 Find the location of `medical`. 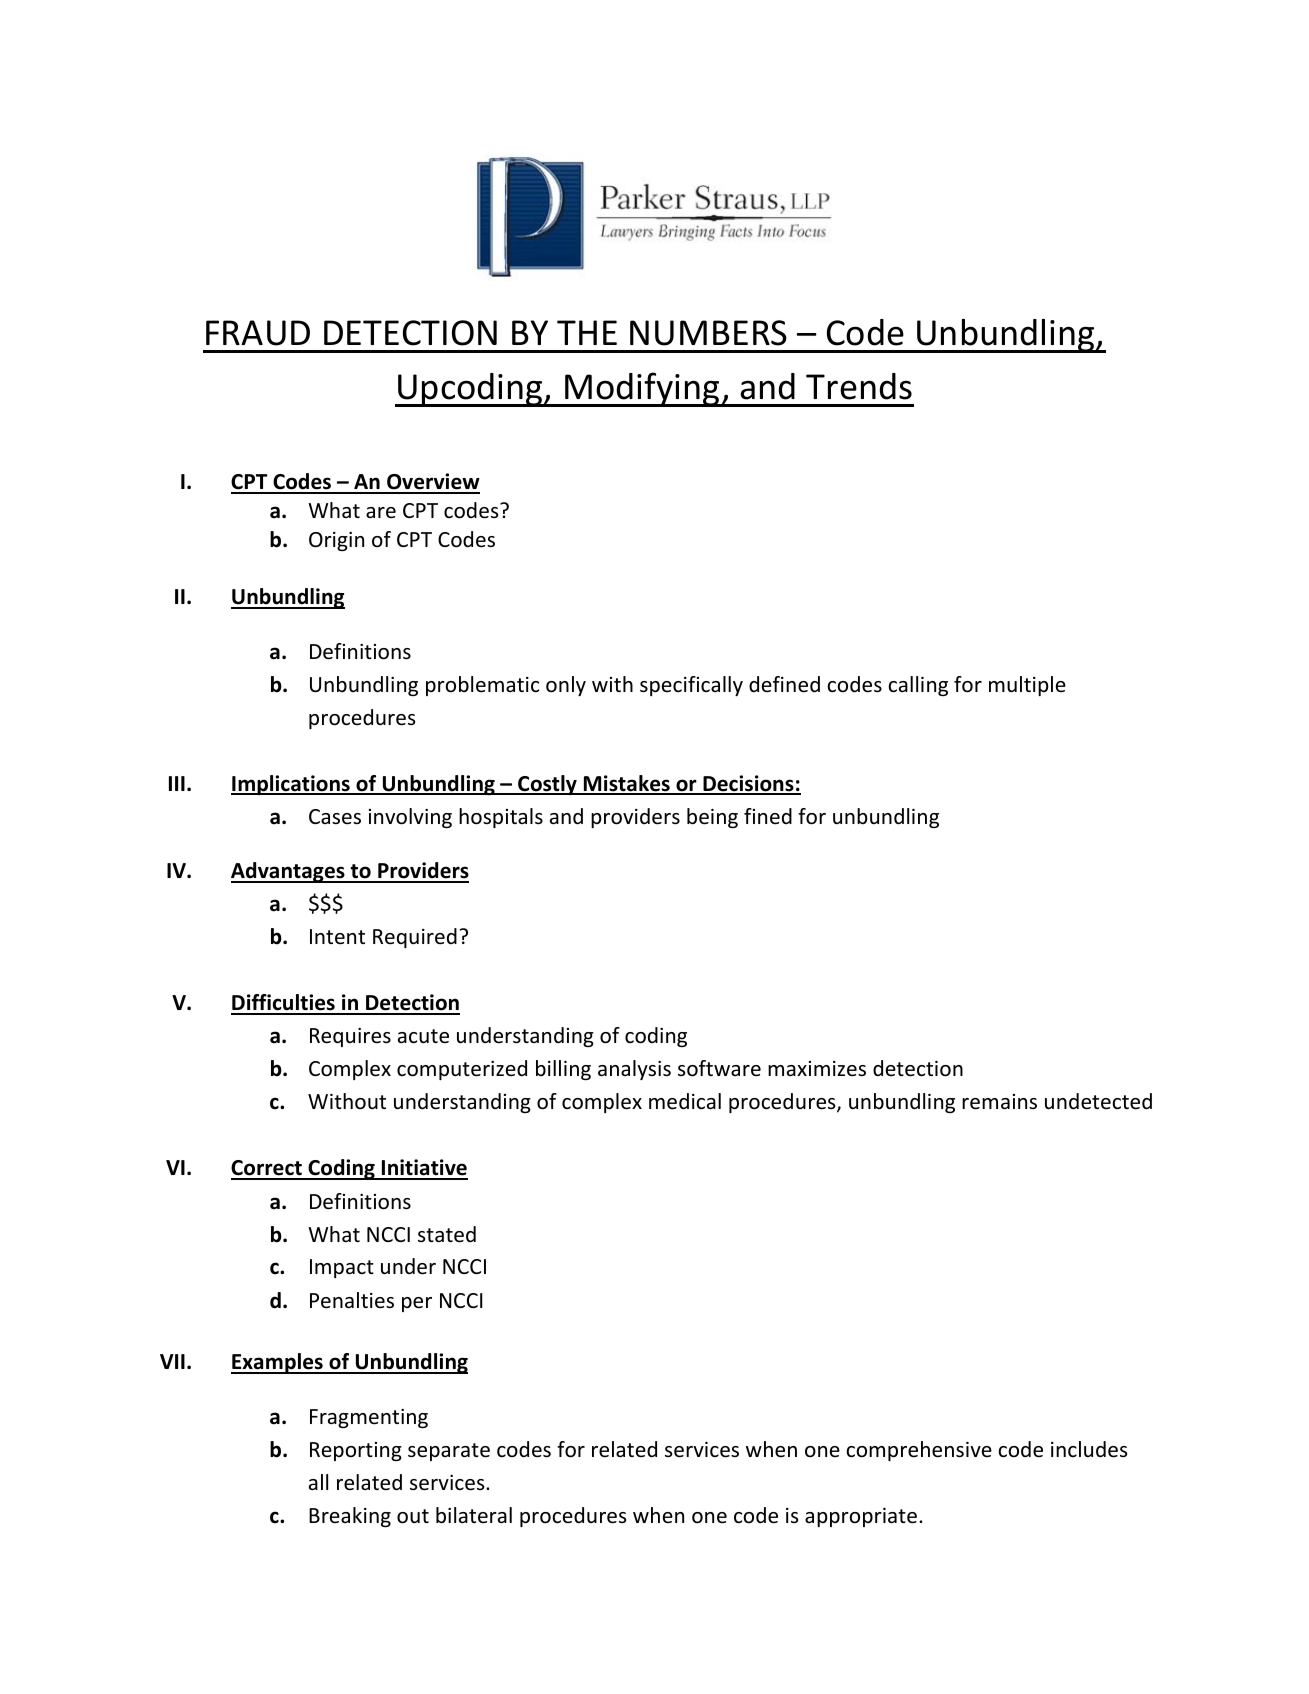

medical is located at coordinates (685, 1101).
